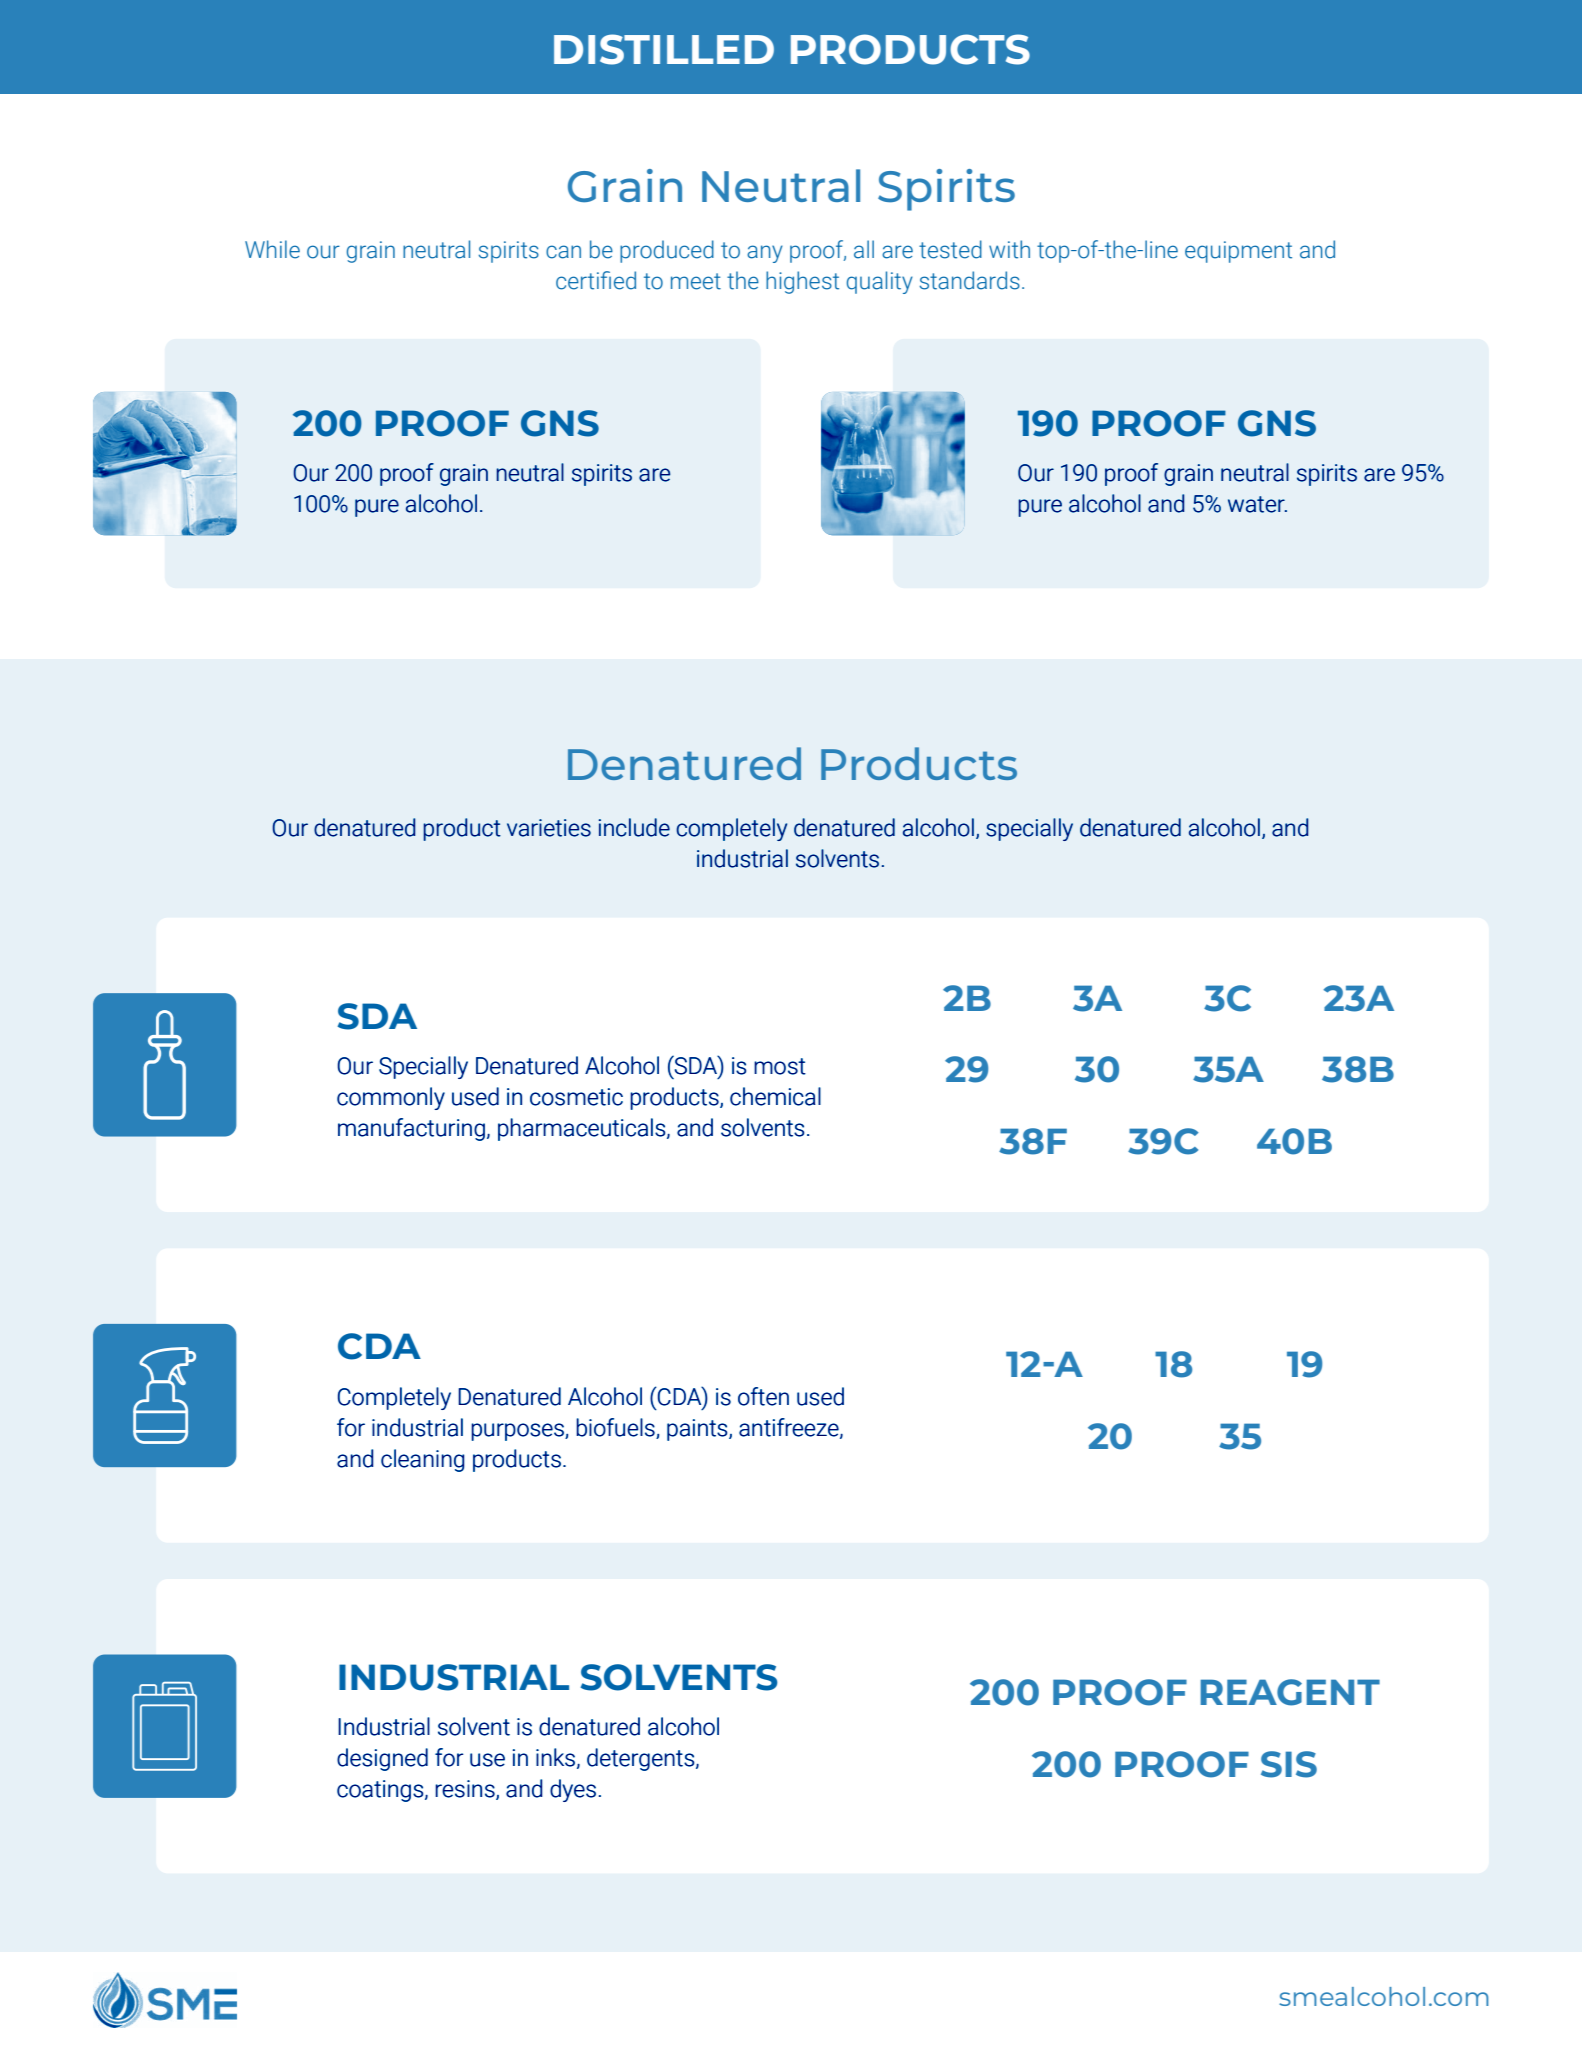 This screenshot has width=1582, height=2048. What do you see at coordinates (780, 1066) in the screenshot?
I see `most` at bounding box center [780, 1066].
